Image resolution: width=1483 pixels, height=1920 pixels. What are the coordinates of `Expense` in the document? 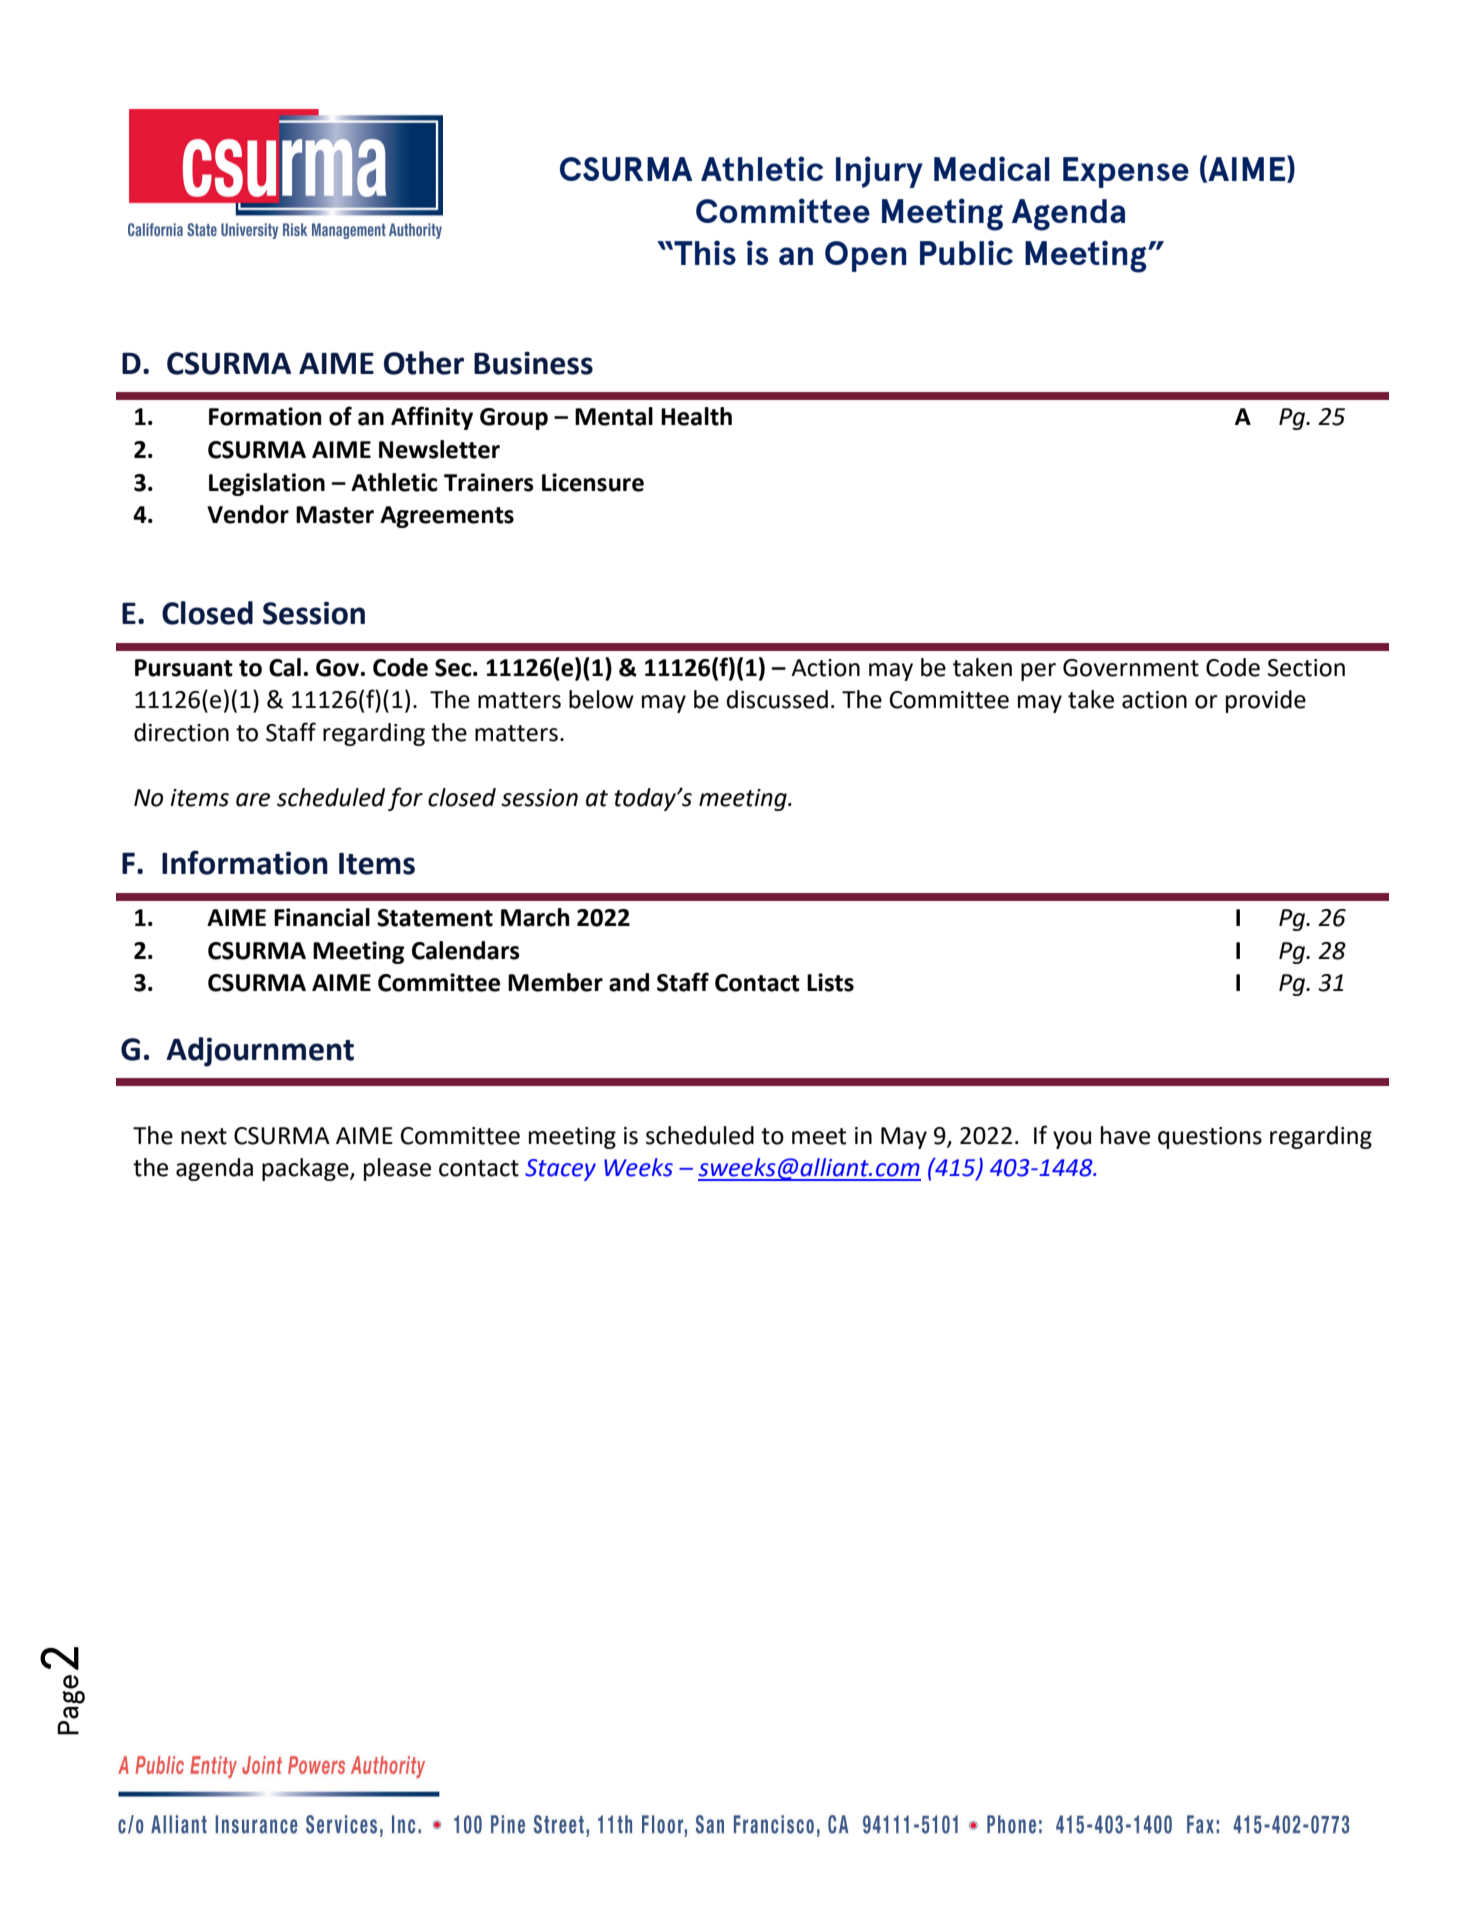 It's located at (1126, 172).
